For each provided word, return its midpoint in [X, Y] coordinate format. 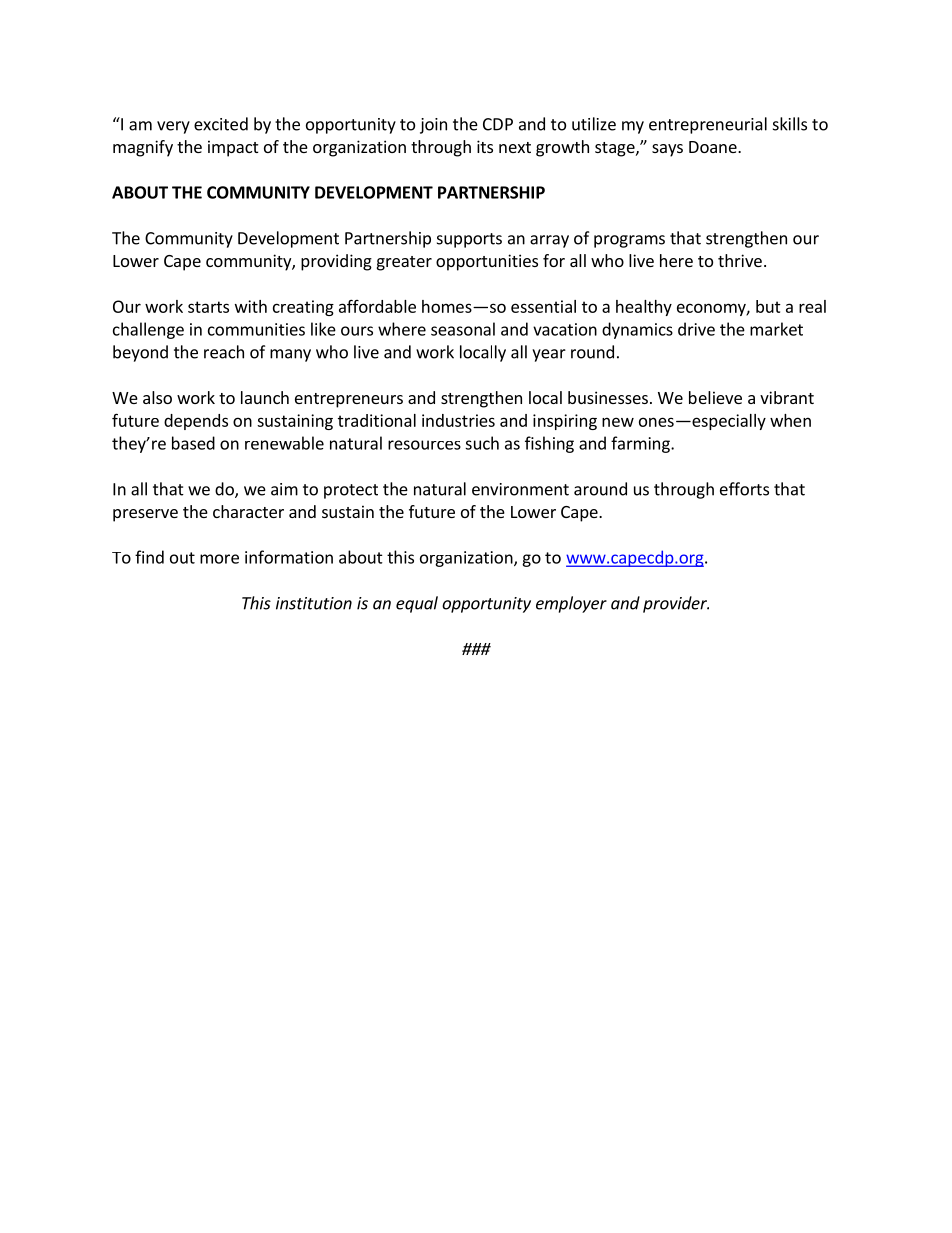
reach [224, 352]
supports [469, 240]
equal [417, 604]
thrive [740, 260]
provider [676, 604]
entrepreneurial [708, 125]
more [219, 559]
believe [715, 397]
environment [520, 489]
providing [336, 262]
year [549, 355]
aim [284, 489]
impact [233, 148]
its [485, 146]
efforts [744, 489]
